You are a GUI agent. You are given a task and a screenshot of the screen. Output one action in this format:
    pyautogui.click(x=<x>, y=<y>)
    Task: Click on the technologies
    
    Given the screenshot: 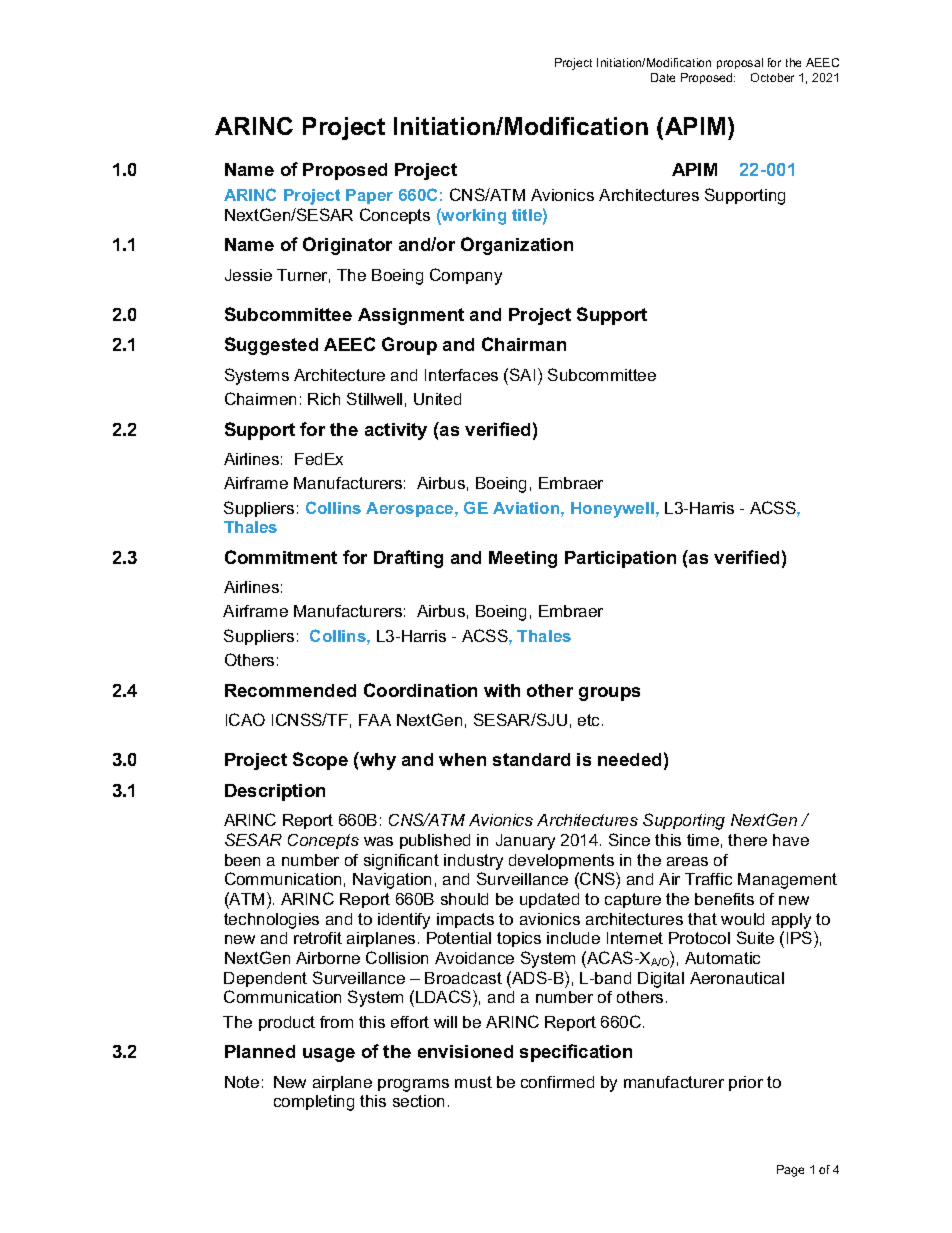 What is the action you would take?
    pyautogui.click(x=271, y=921)
